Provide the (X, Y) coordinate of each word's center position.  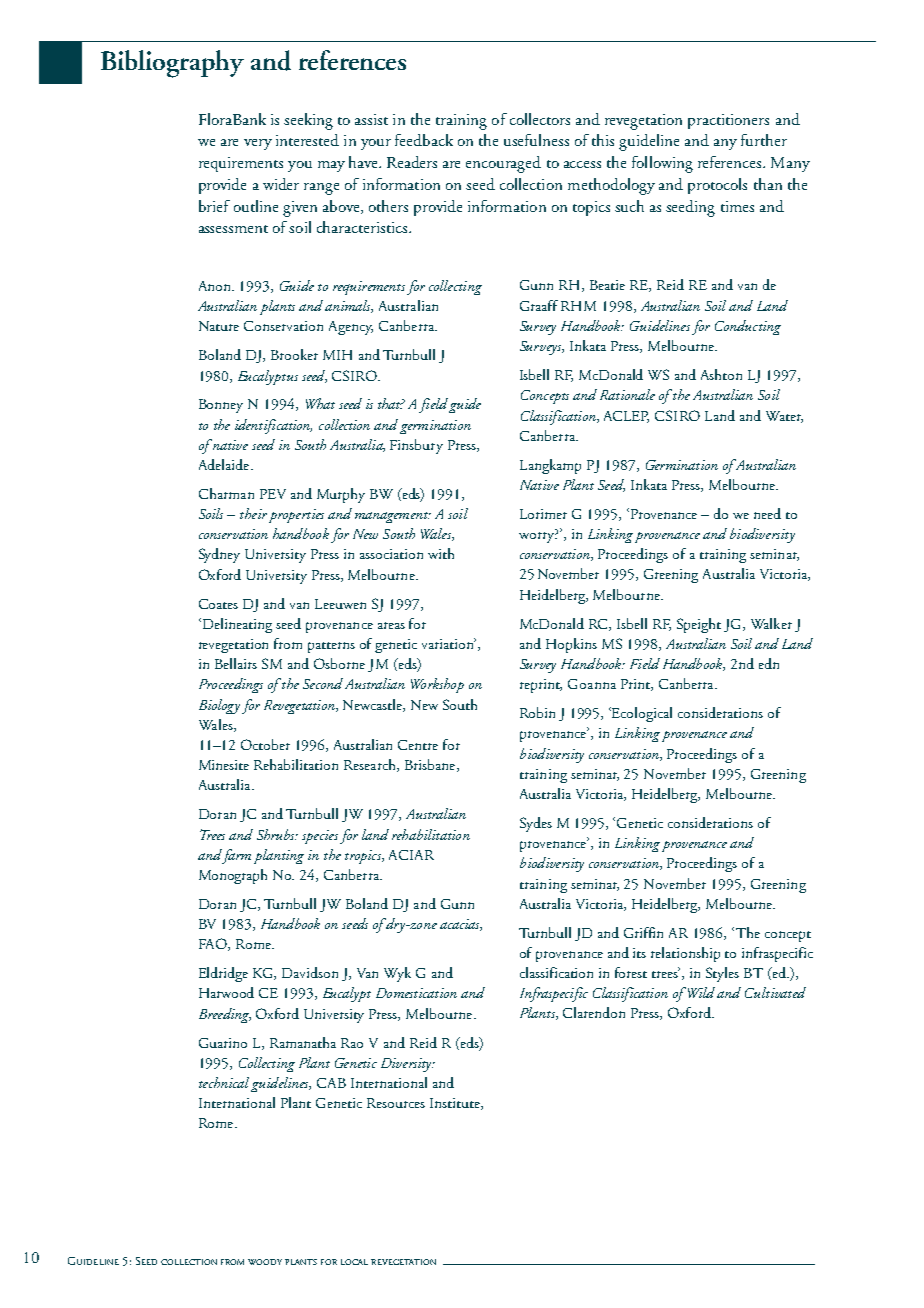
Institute (456, 1104)
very (258, 144)
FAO (214, 944)
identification (273, 426)
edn (769, 663)
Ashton (721, 374)
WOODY (265, 1262)
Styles (722, 974)
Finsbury (416, 446)
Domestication (416, 993)
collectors (540, 119)
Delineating (236, 625)
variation (449, 643)
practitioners (728, 121)
